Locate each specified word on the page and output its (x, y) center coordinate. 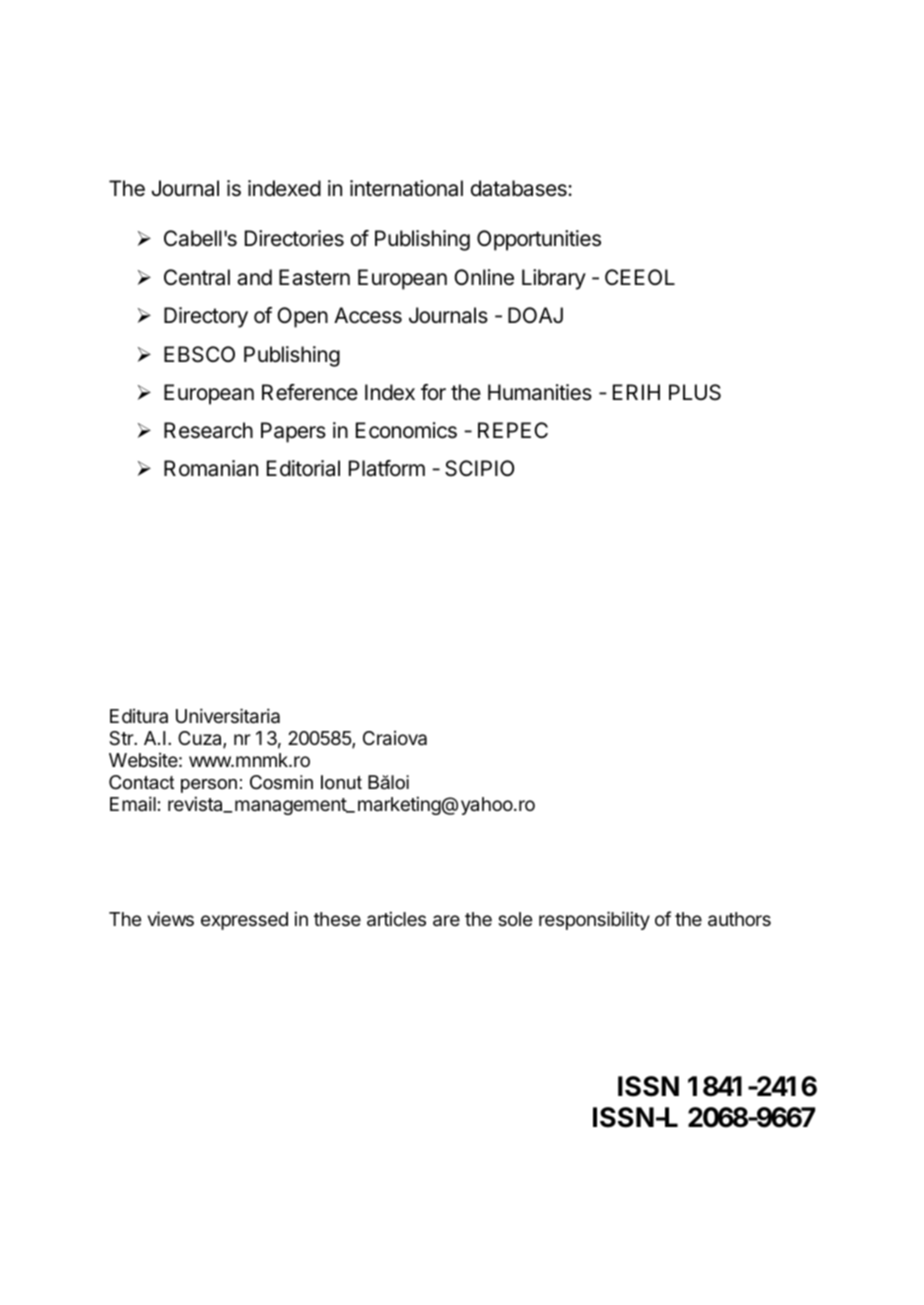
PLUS (695, 392)
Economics (406, 430)
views (171, 918)
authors (739, 919)
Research (208, 430)
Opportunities (539, 240)
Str (122, 738)
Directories (294, 238)
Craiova (395, 738)
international (406, 188)
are (446, 921)
